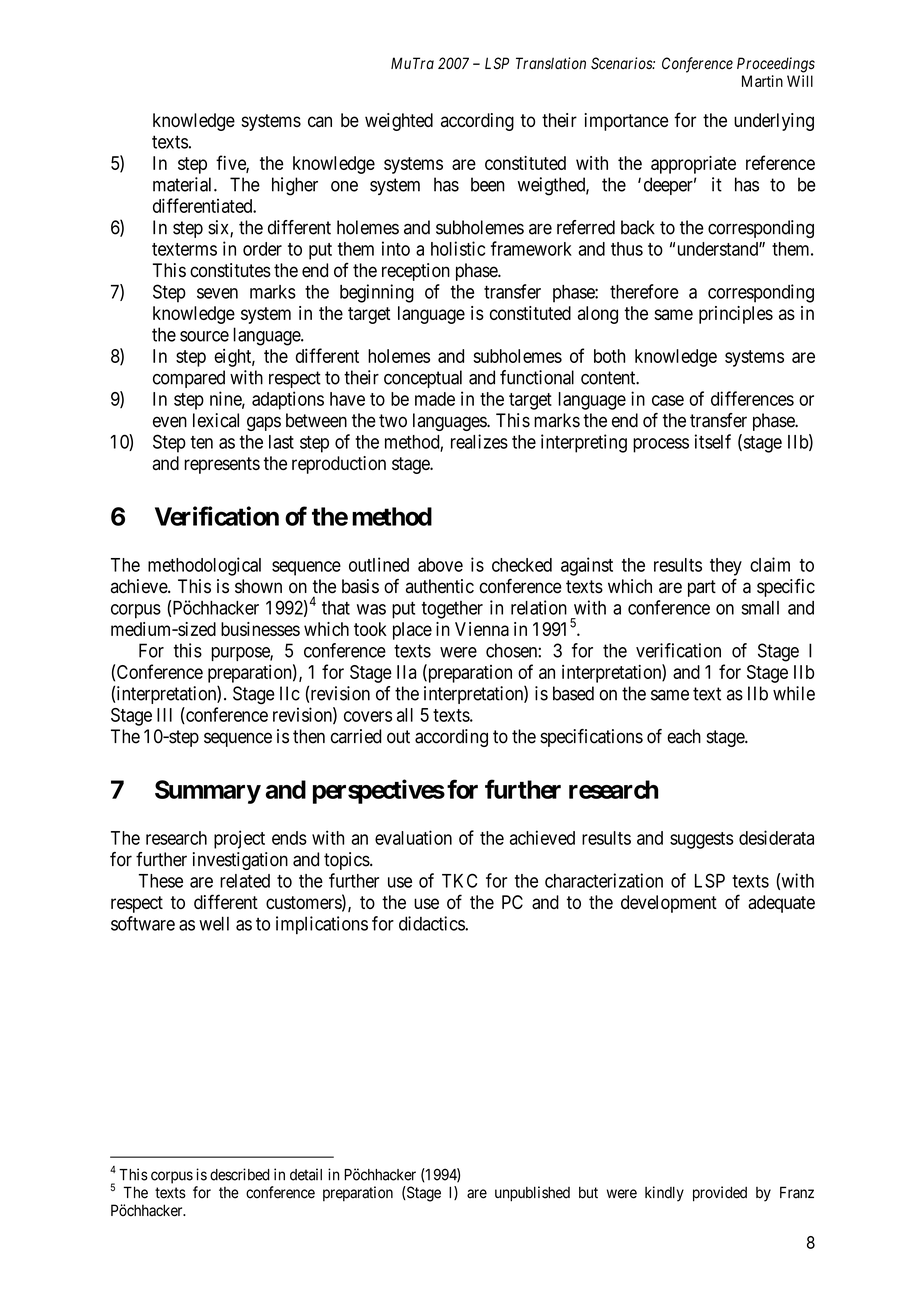 This document has height=1308, width=924. I want to click on described, so click(240, 1174).
